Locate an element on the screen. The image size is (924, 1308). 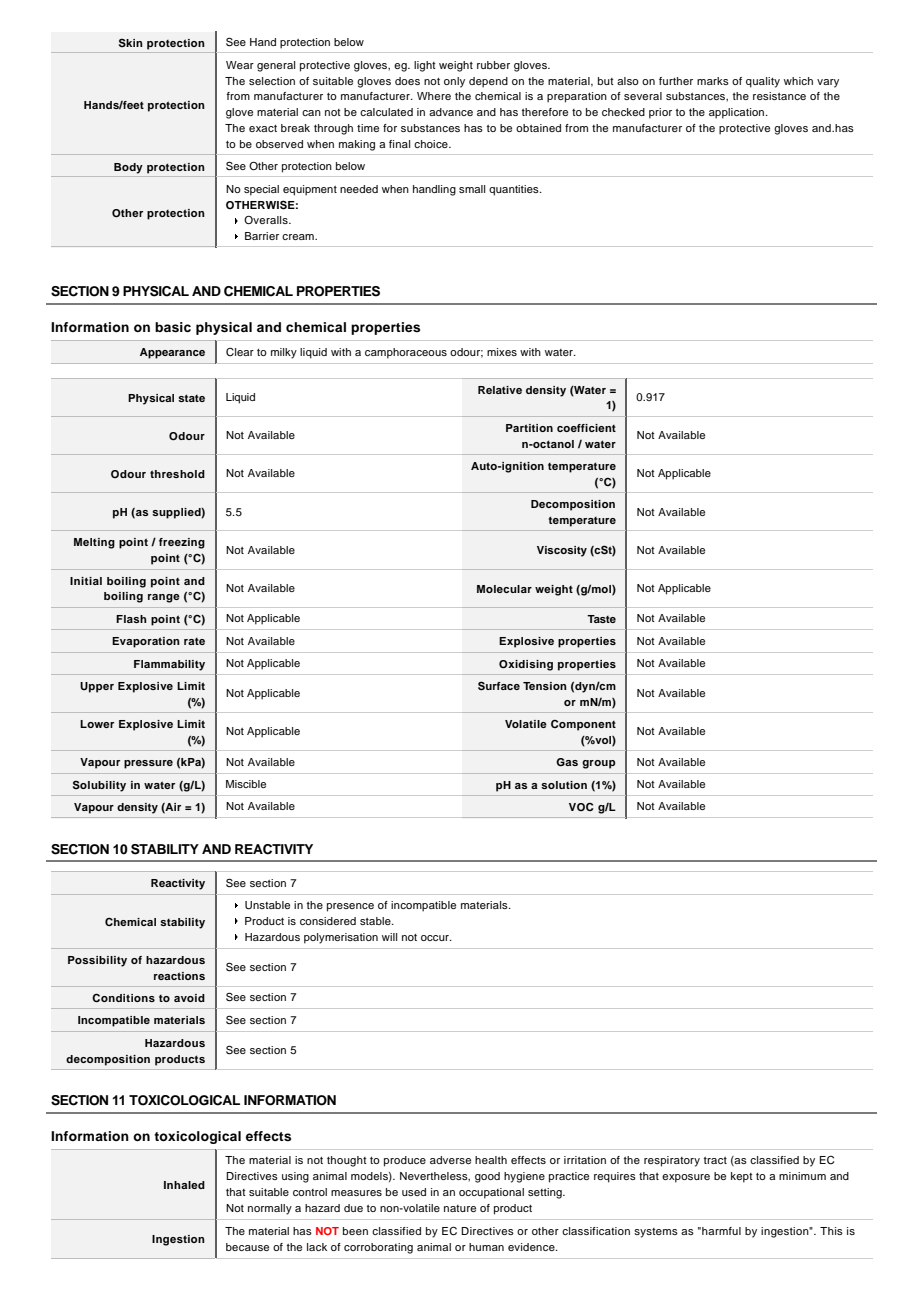
kept is located at coordinates (742, 1177).
